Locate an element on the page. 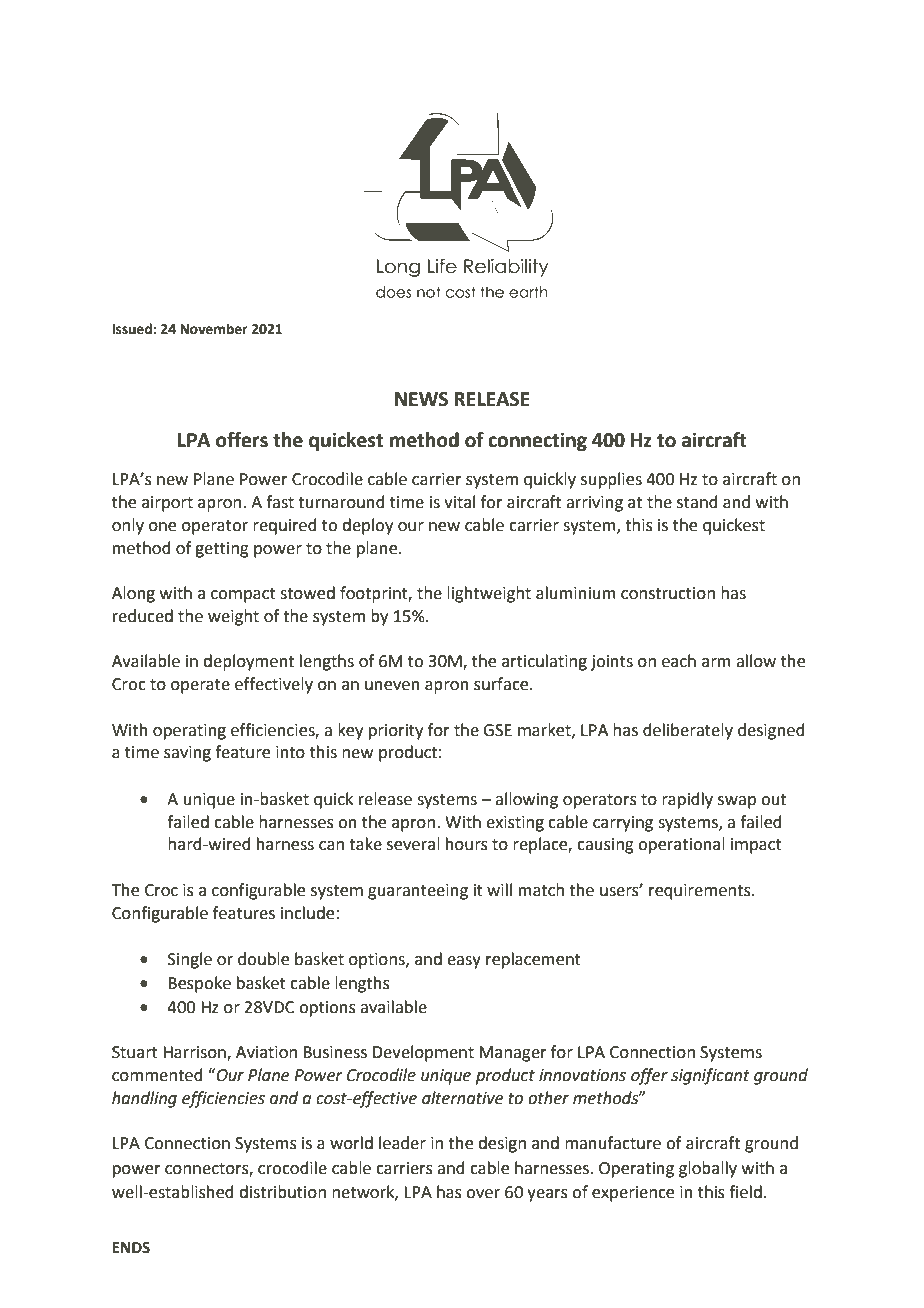 Image resolution: width=924 pixels, height=1308 pixels. ENDS is located at coordinates (131, 1248).
